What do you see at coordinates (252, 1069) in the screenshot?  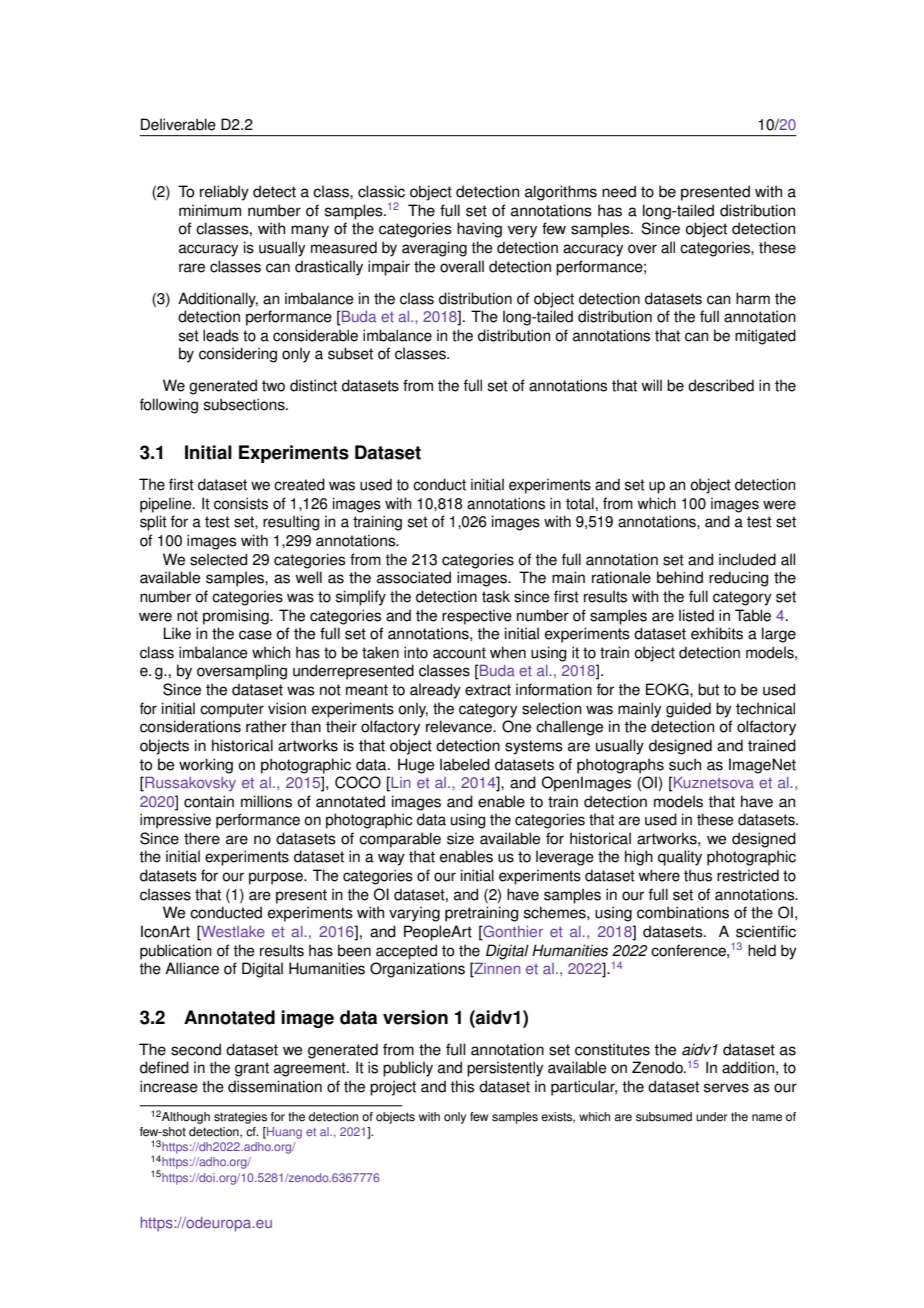 I see `grant` at bounding box center [252, 1069].
